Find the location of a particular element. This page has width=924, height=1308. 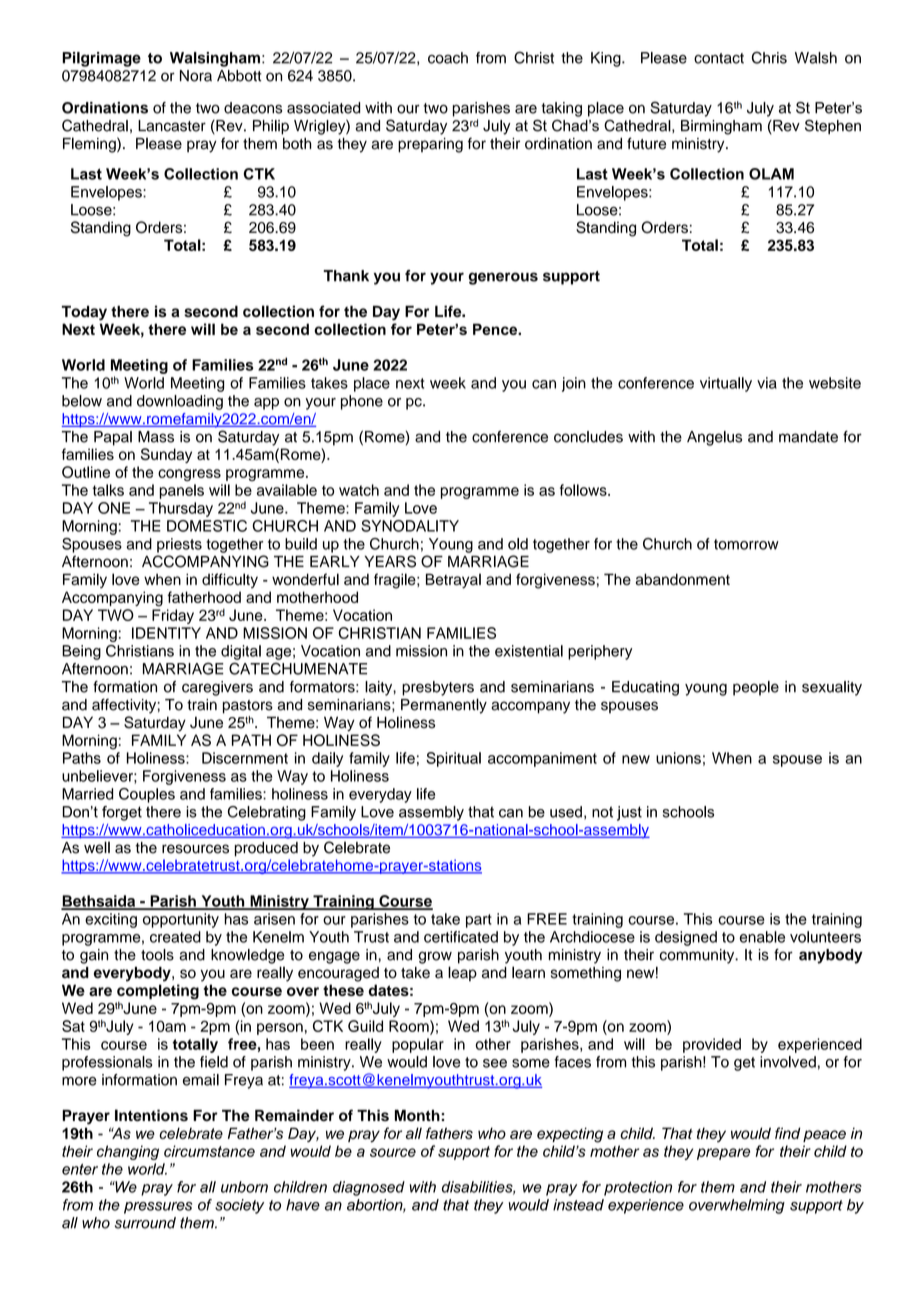

leap is located at coordinates (462, 973).
